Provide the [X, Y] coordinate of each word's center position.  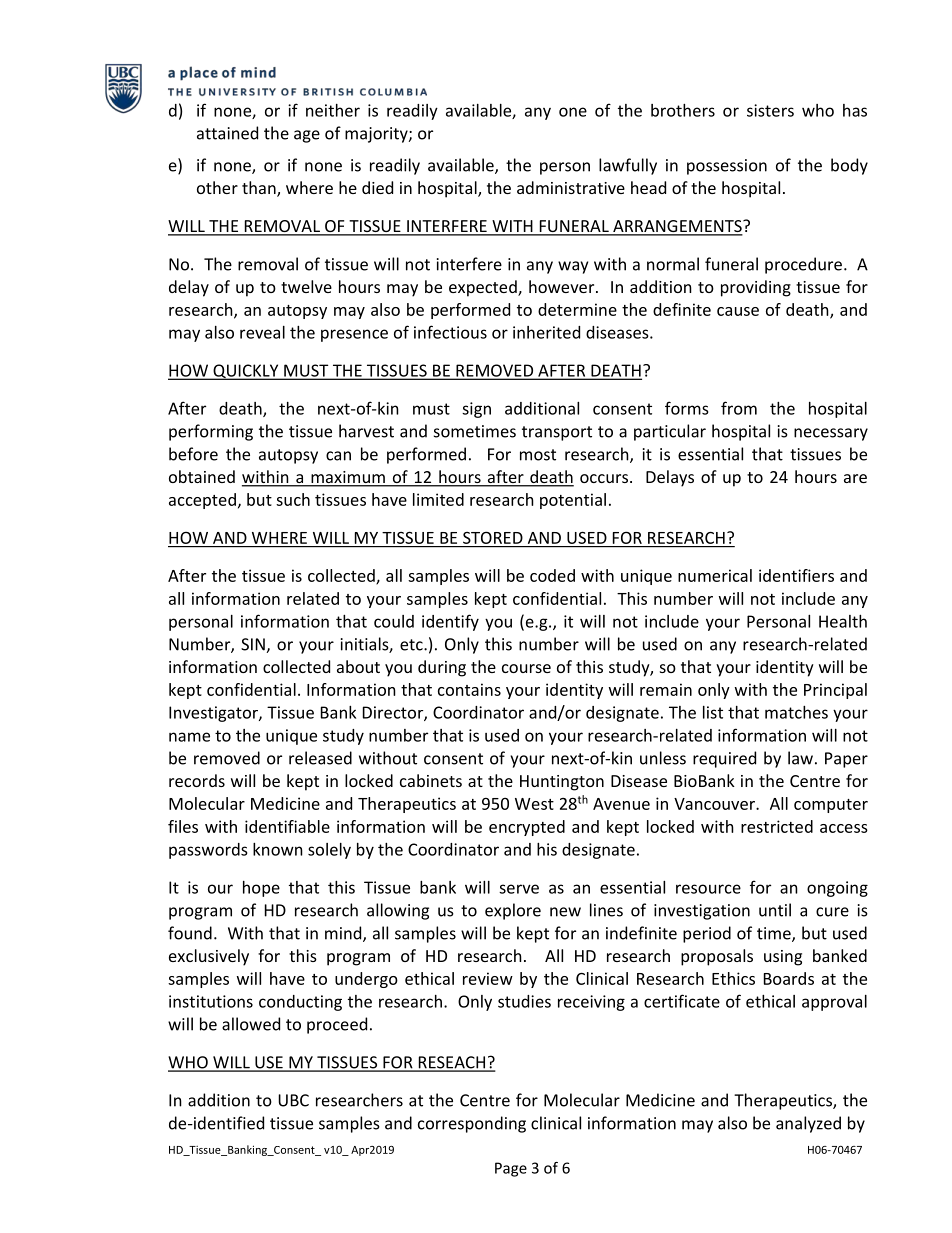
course [526, 668]
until [775, 910]
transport [557, 433]
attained [227, 133]
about [358, 666]
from [739, 408]
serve [519, 889]
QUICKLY [246, 372]
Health [843, 621]
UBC [293, 1100]
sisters [770, 110]
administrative [571, 187]
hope [261, 889]
